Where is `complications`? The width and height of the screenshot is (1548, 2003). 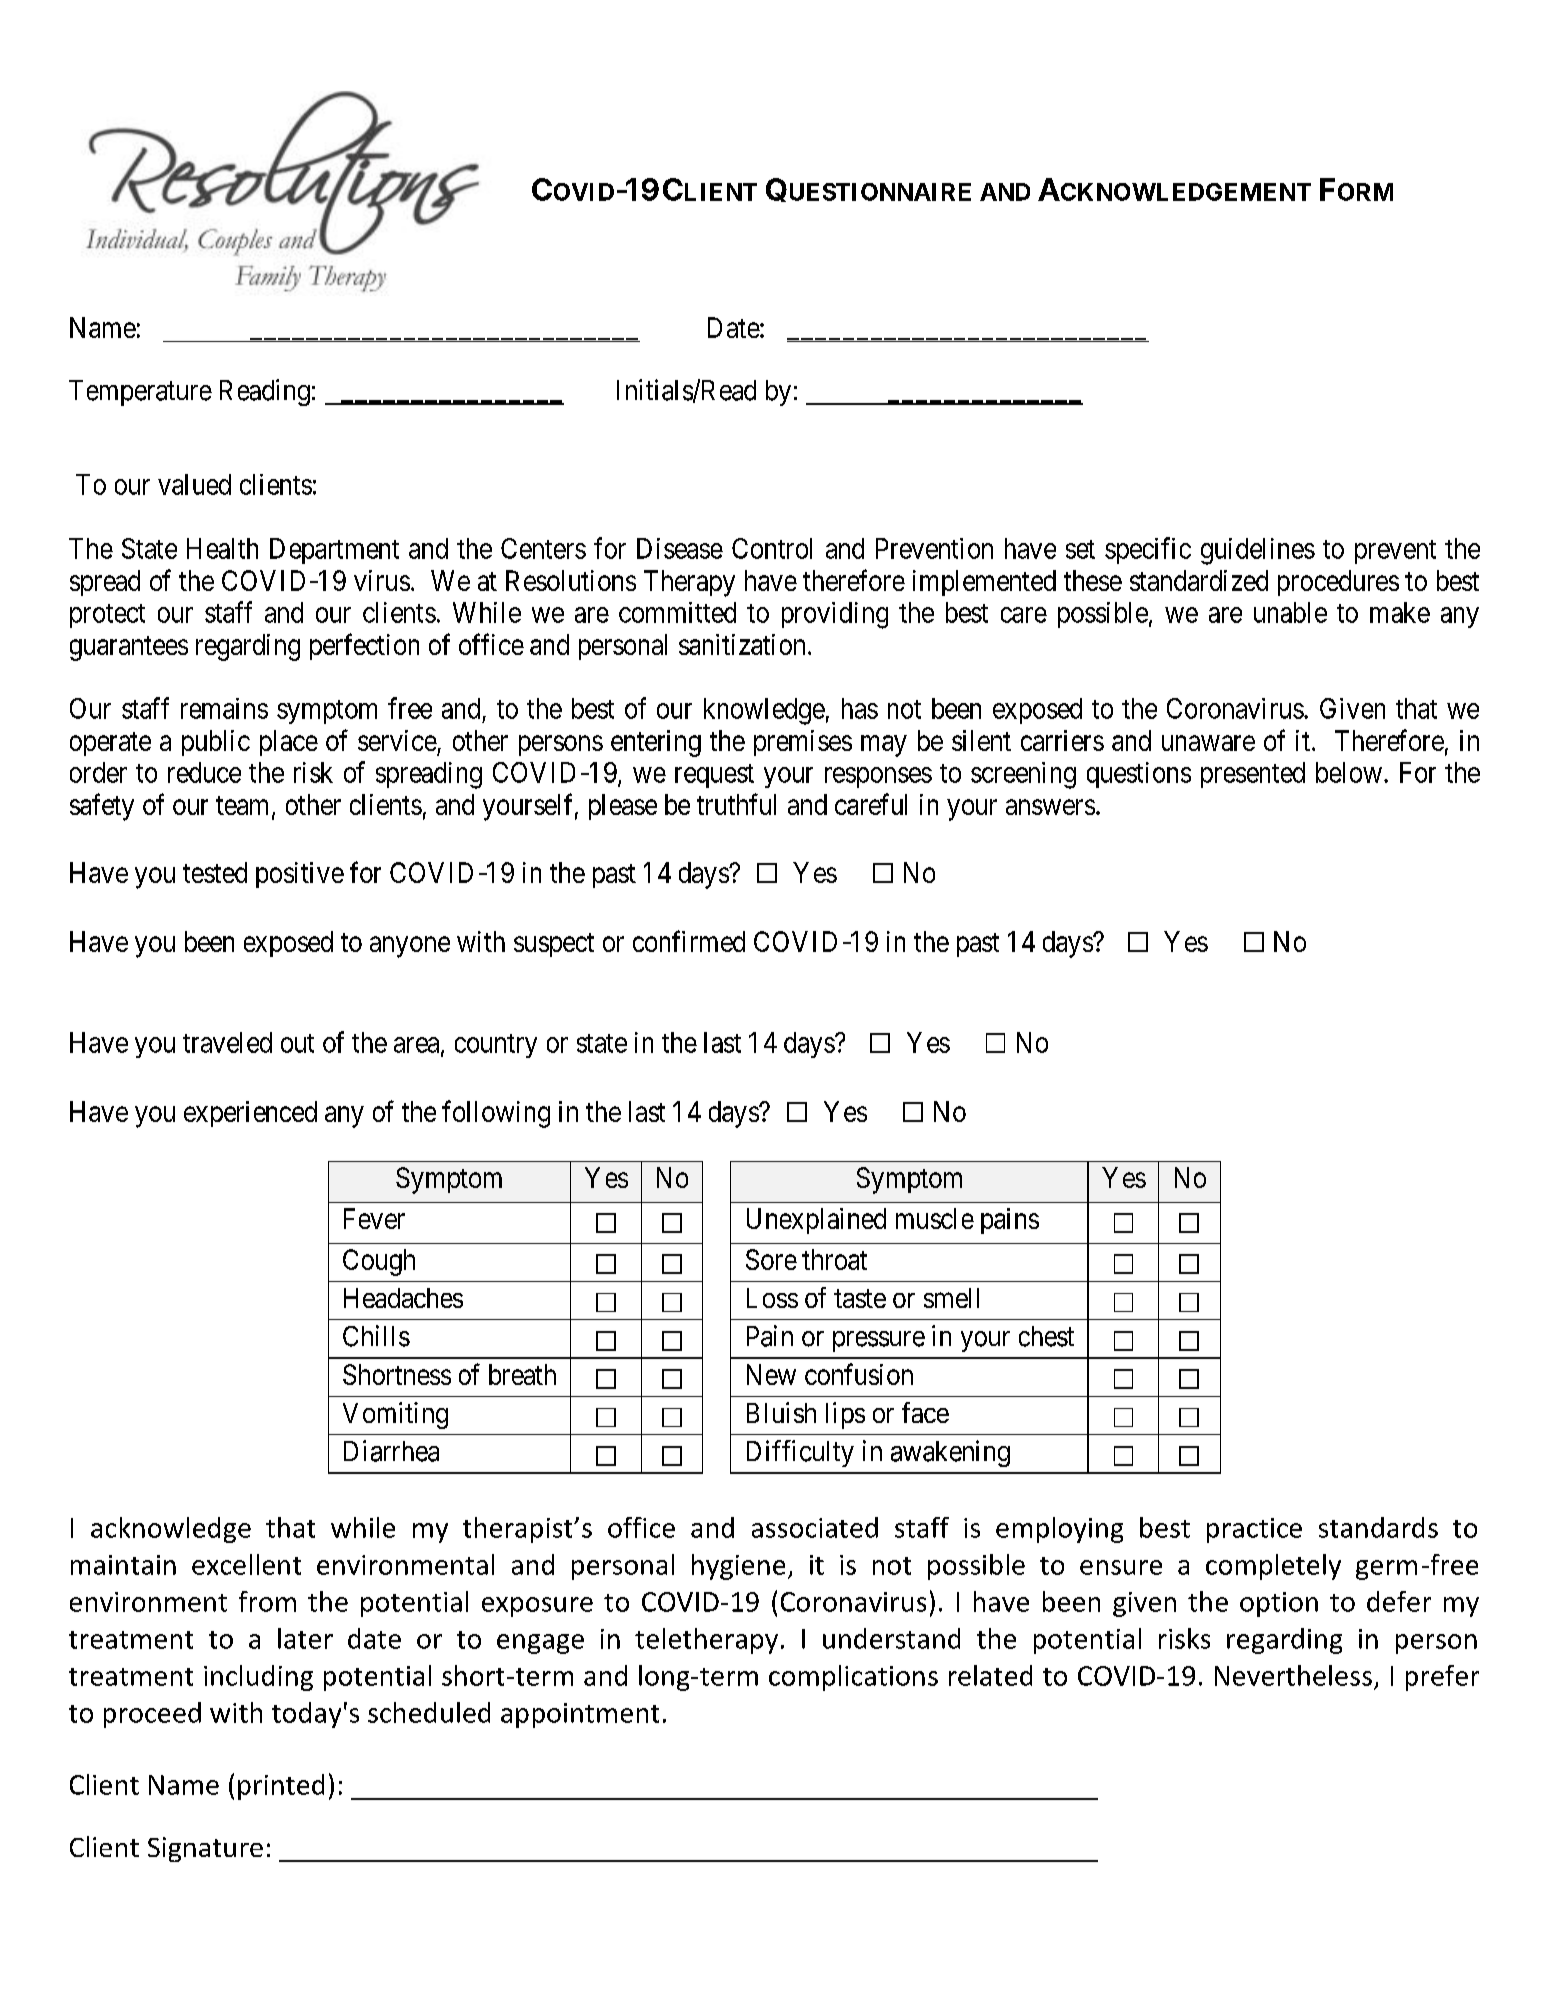
complications is located at coordinates (853, 1678).
